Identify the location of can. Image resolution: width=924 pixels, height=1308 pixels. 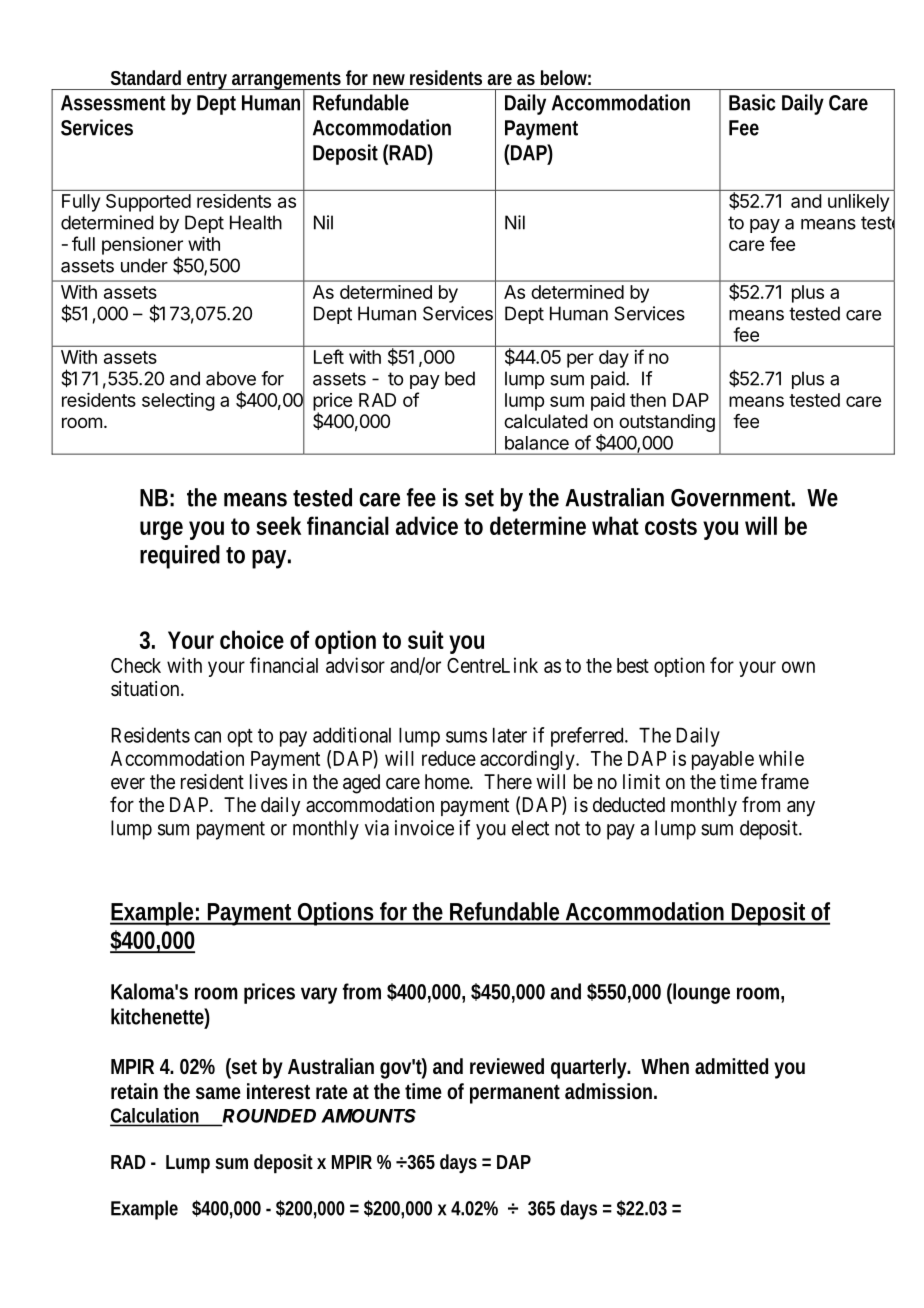
(207, 737).
